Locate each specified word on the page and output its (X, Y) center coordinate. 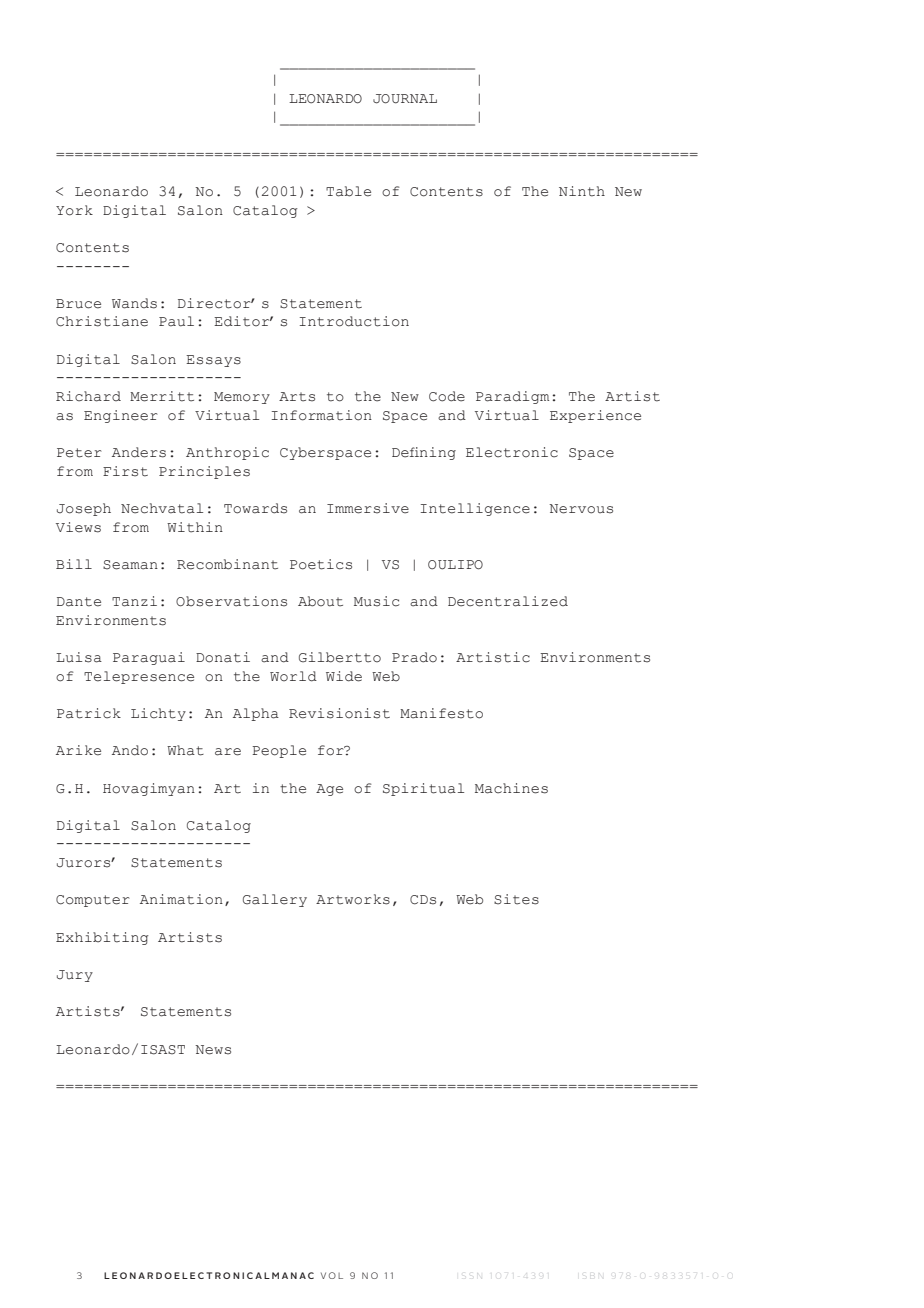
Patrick (89, 713)
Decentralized (508, 601)
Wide (344, 676)
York (74, 210)
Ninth (582, 191)
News (213, 1050)
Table (348, 191)
